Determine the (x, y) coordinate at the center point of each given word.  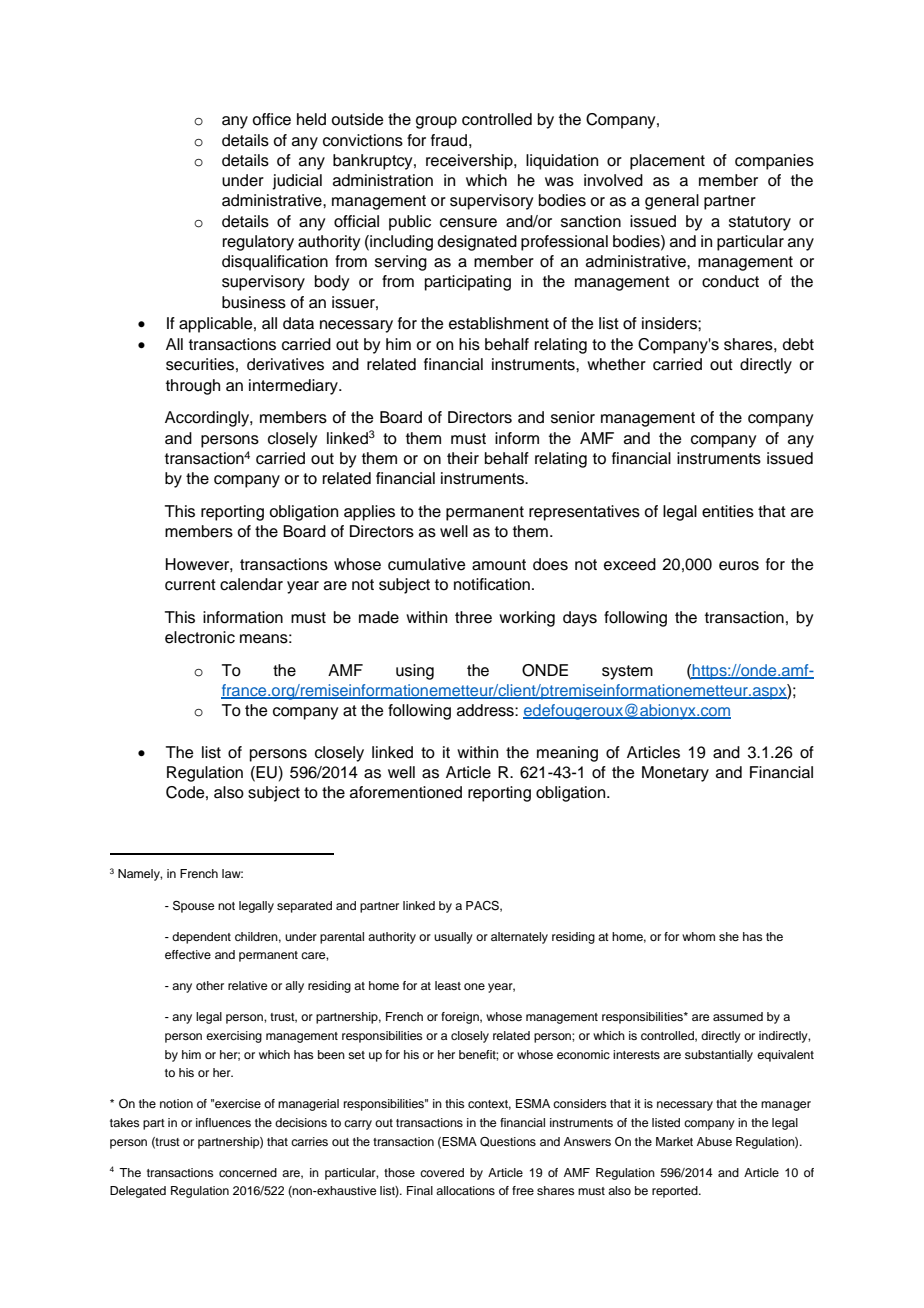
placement (667, 162)
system (627, 672)
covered (442, 1172)
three (473, 617)
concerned (248, 1172)
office (271, 119)
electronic (200, 637)
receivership (470, 162)
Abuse (714, 1141)
